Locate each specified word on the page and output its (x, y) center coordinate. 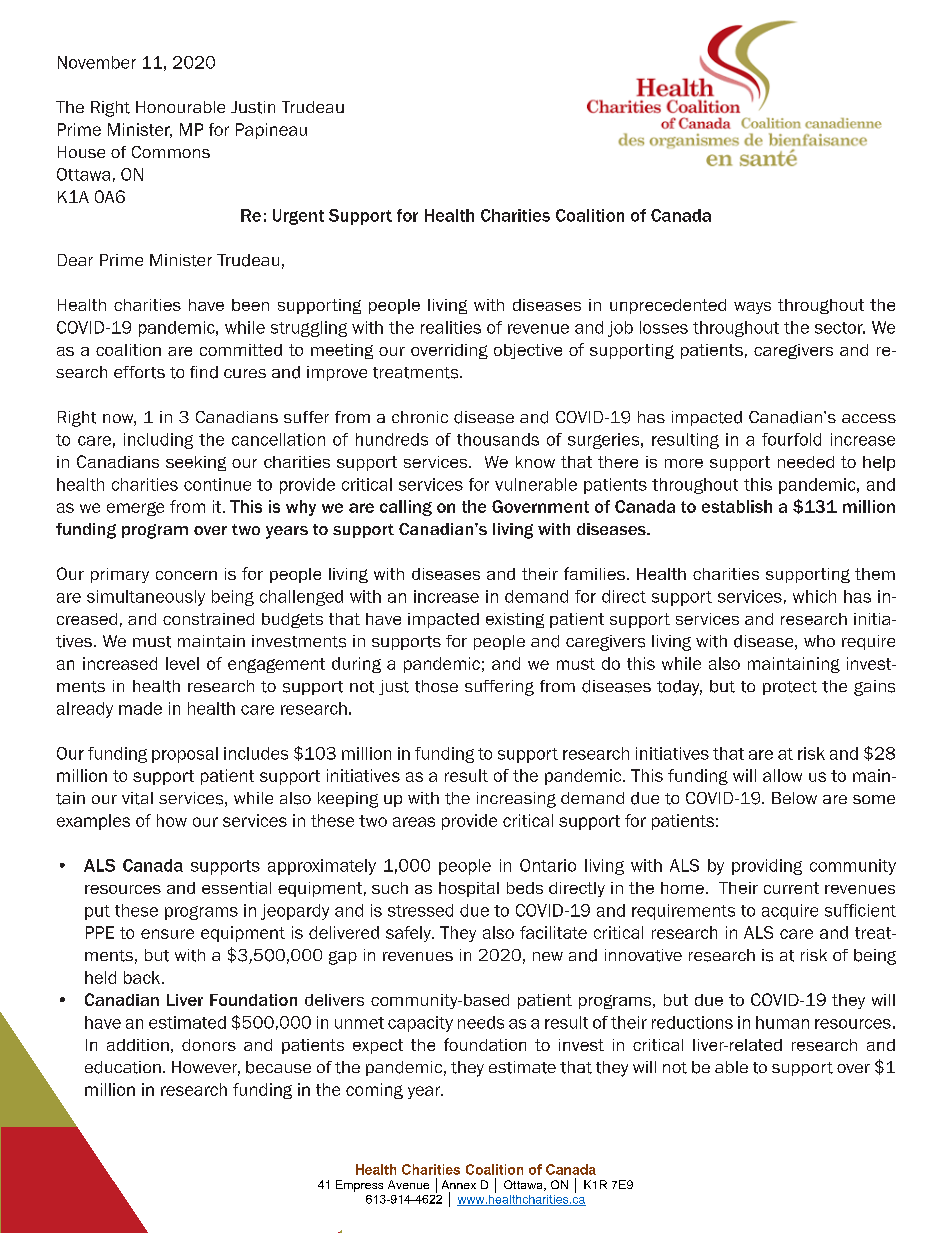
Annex (459, 1184)
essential (236, 888)
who (819, 641)
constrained (208, 619)
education (123, 1067)
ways (752, 308)
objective (528, 351)
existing (515, 620)
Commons (171, 152)
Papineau (271, 131)
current (791, 888)
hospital (469, 889)
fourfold (791, 439)
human (782, 1022)
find (204, 372)
